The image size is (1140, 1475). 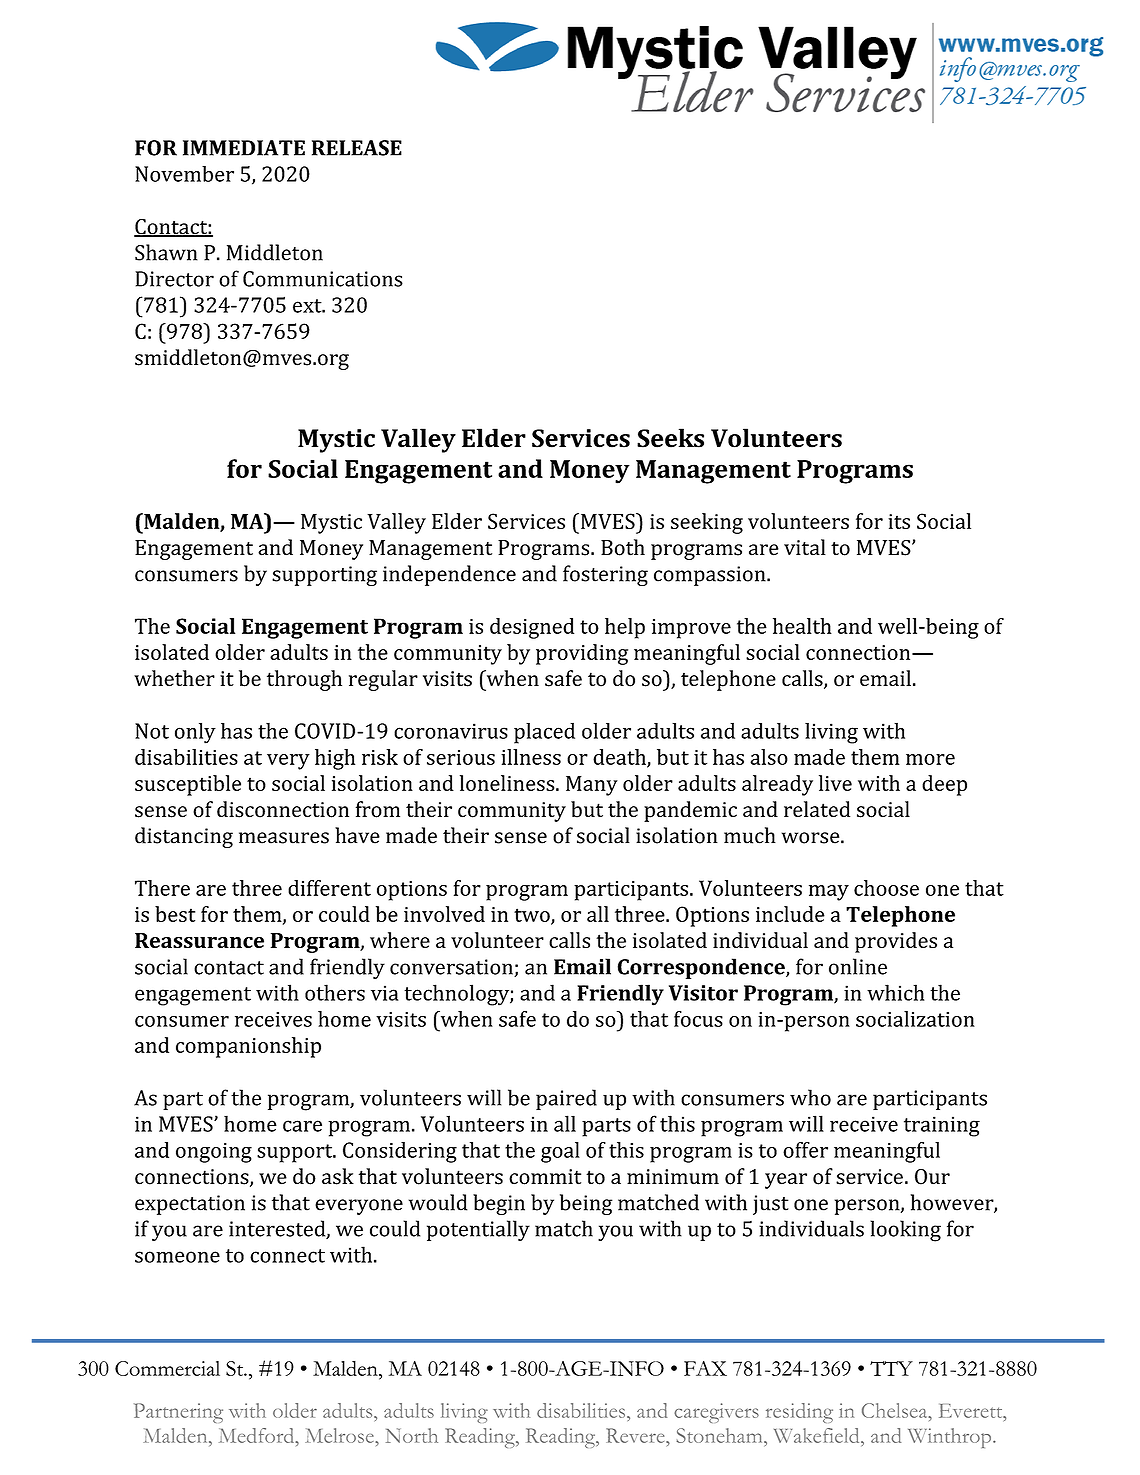 I want to click on Many, so click(x=592, y=786).
